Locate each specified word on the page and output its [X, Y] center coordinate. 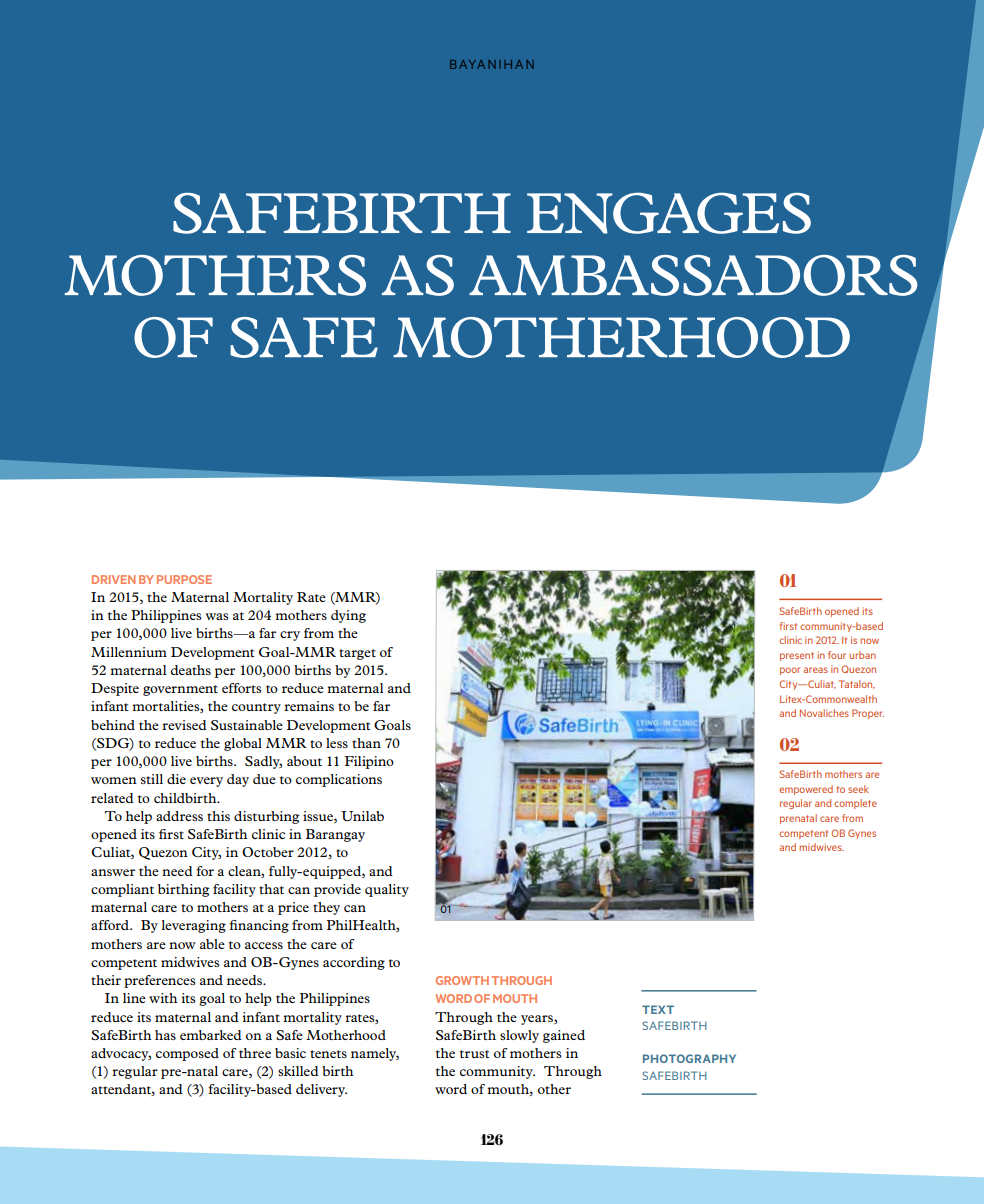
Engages [669, 213]
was [217, 616]
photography [689, 1058]
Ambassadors [693, 275]
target [357, 654]
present [797, 656]
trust [475, 1054]
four [837, 655]
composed [187, 1054]
